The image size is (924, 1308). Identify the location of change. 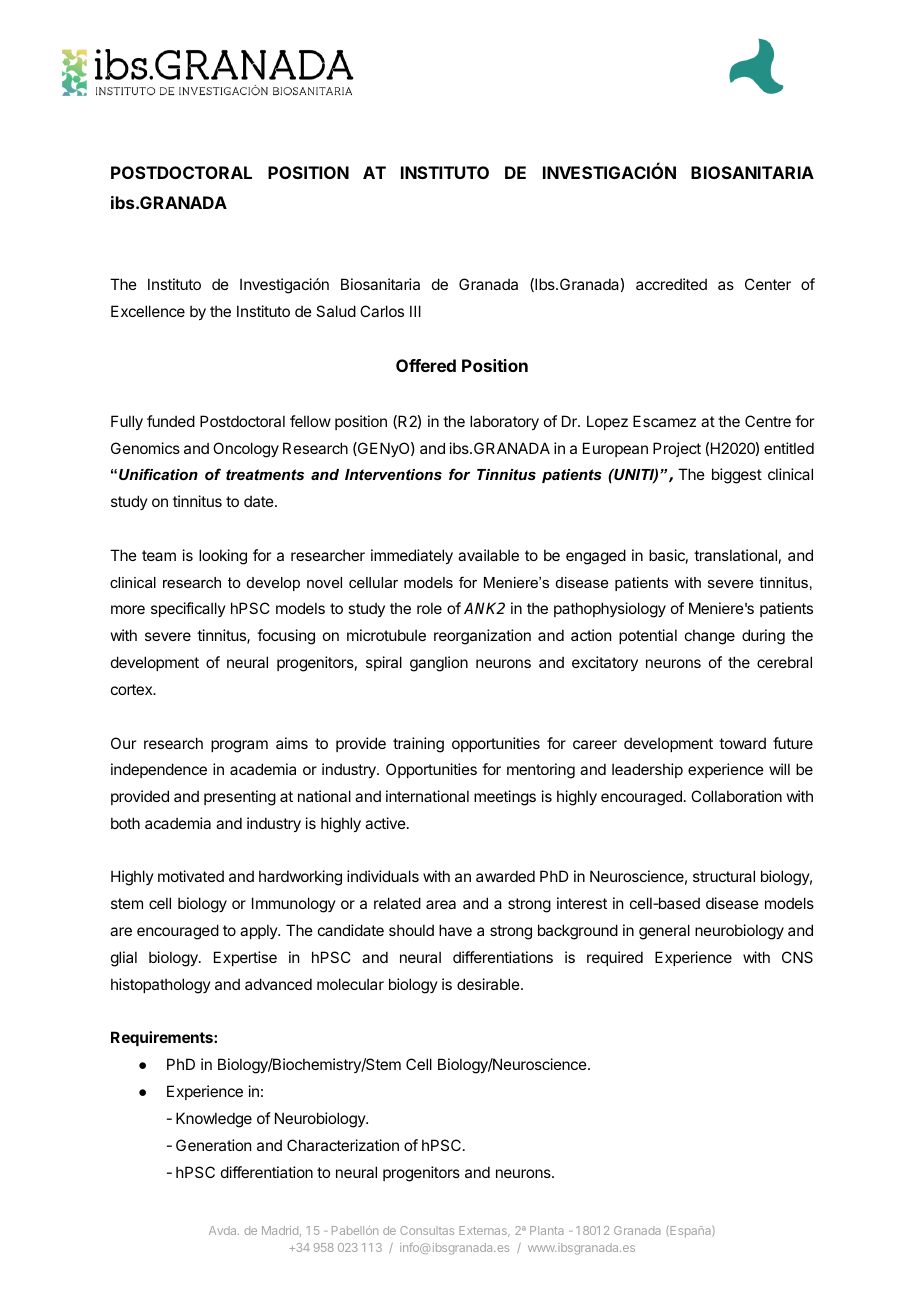
(710, 637).
